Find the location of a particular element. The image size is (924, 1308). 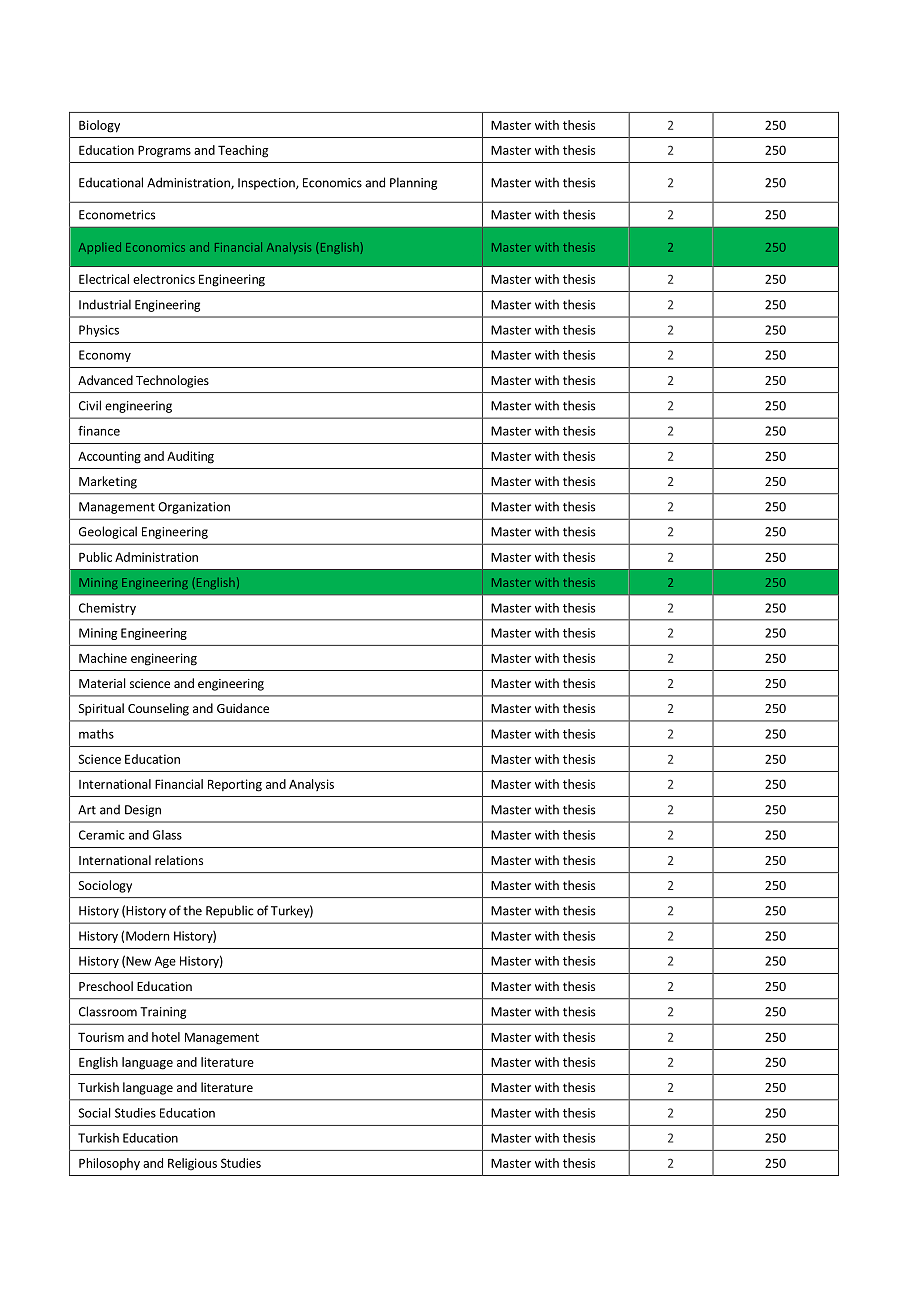

Sociology is located at coordinates (105, 886).
